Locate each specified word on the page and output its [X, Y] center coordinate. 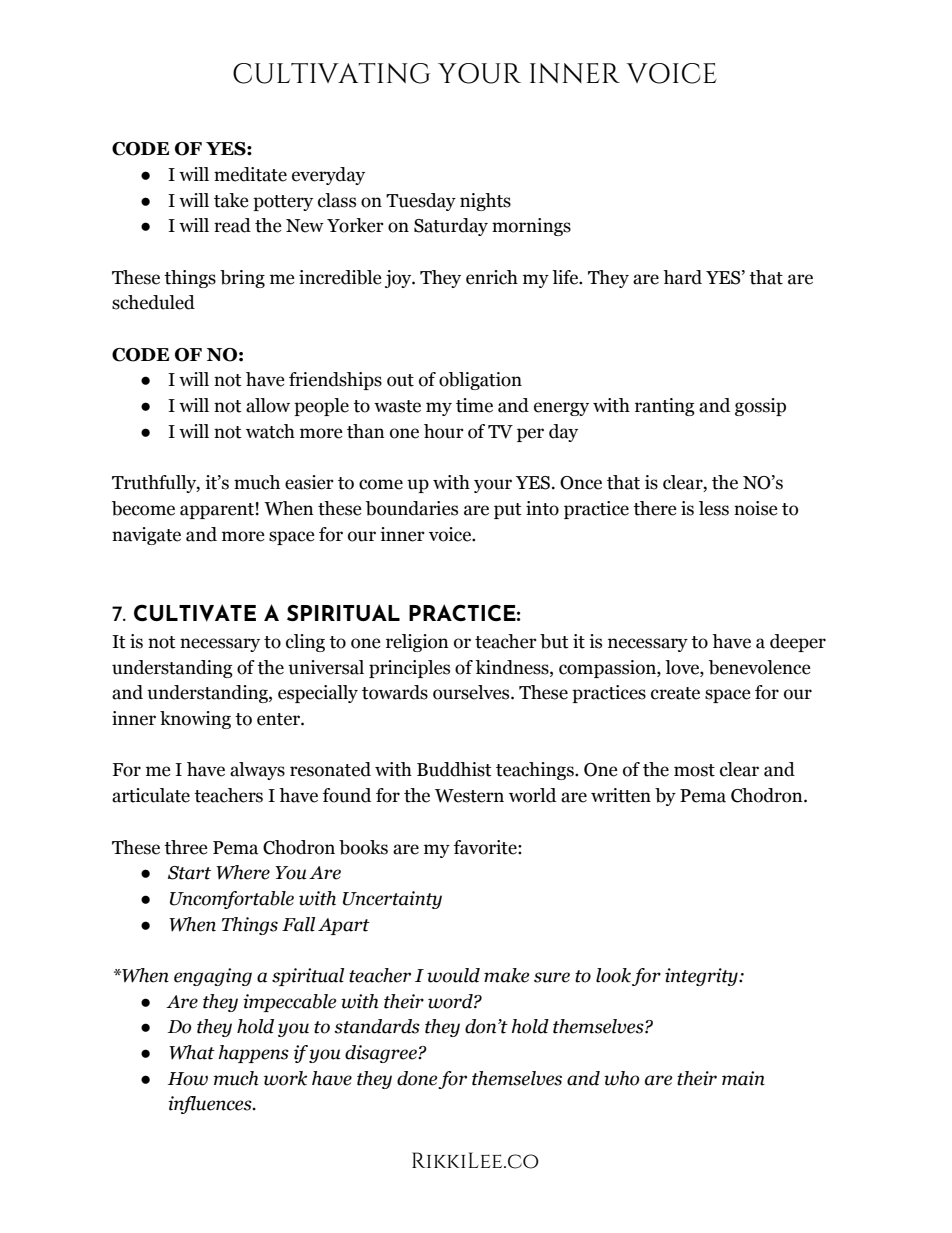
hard [682, 277]
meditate [250, 174]
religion [417, 643]
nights [485, 202]
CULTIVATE [195, 613]
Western [469, 796]
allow [268, 405]
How [188, 1079]
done [417, 1078]
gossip [760, 407]
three [186, 847]
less [714, 508]
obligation [480, 381]
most [694, 770]
